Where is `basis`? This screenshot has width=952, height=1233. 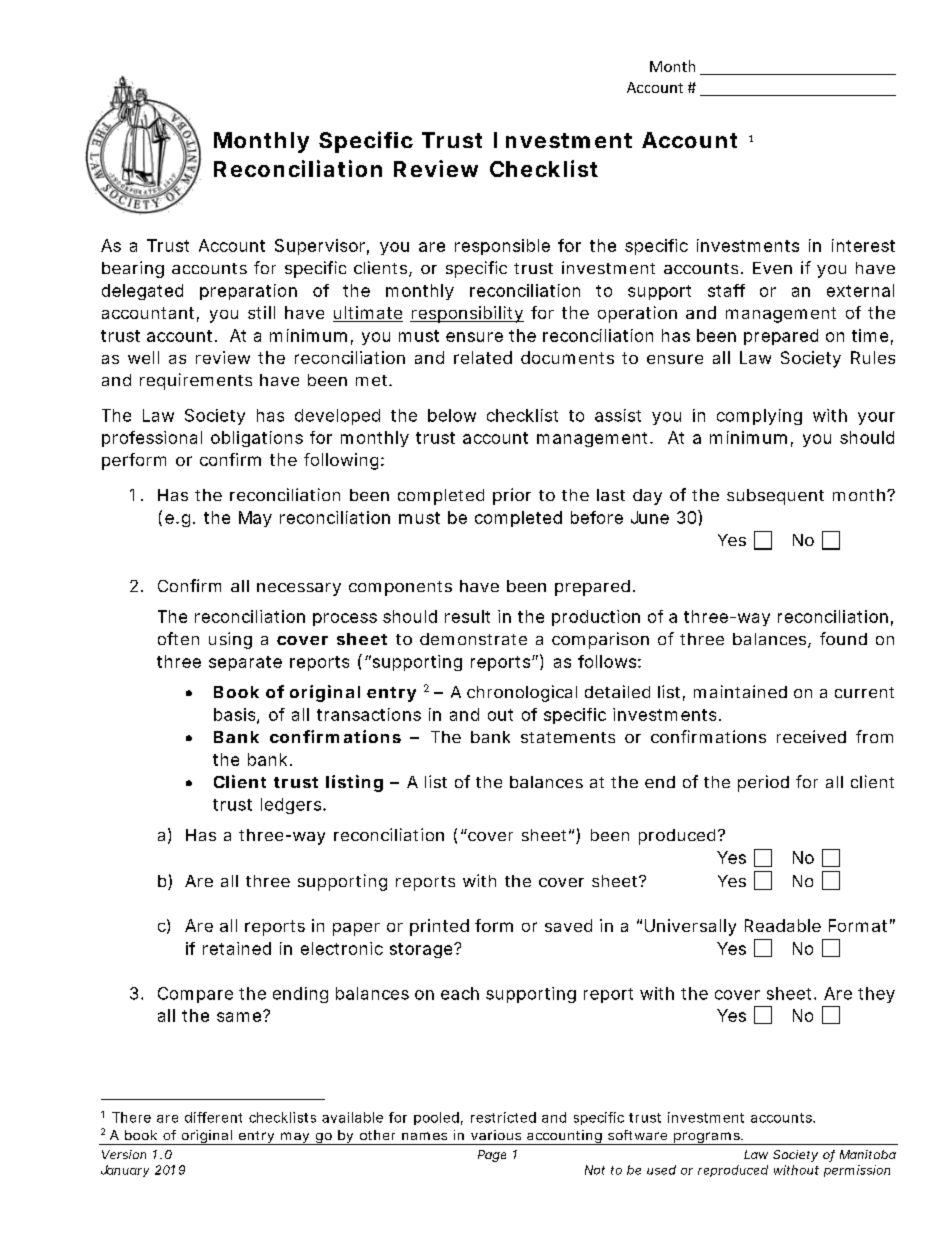
basis is located at coordinates (236, 715).
